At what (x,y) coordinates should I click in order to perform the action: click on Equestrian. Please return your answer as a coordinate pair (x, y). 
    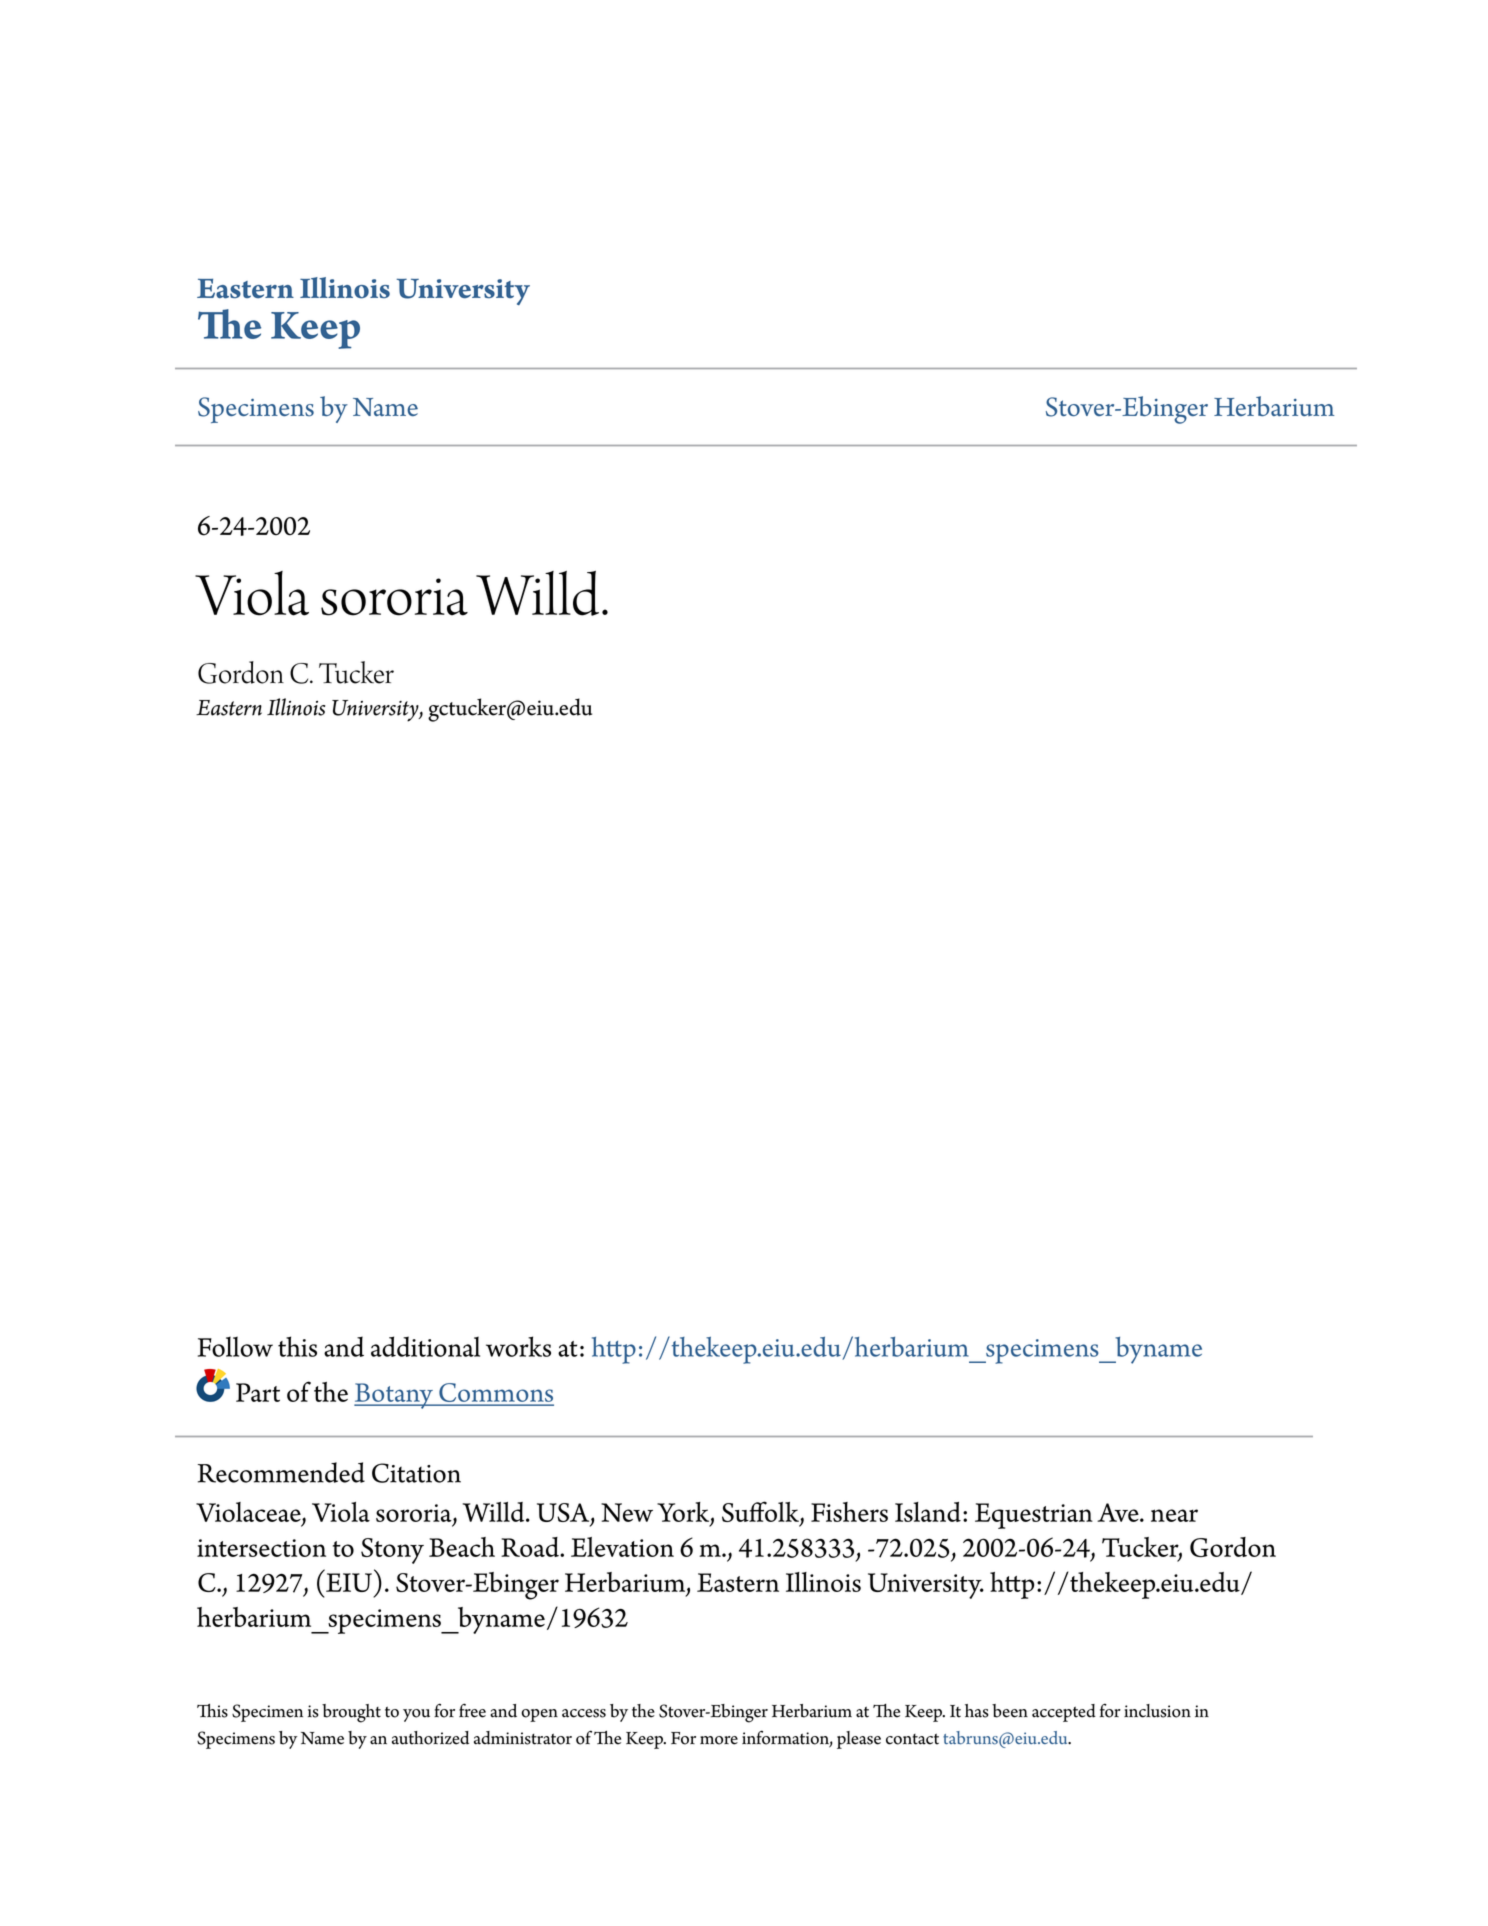
    Looking at the image, I should click on (1034, 1516).
